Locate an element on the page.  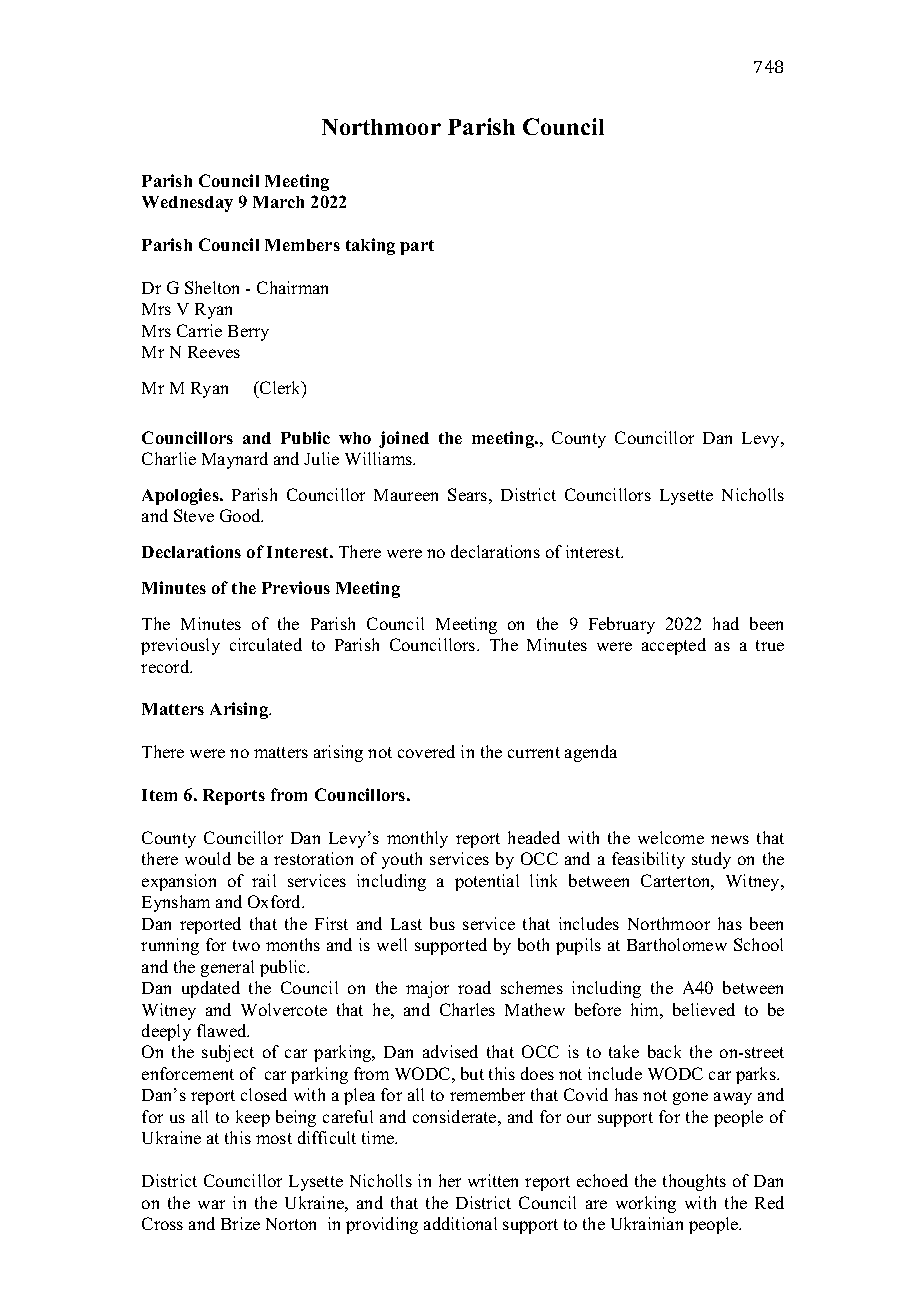
would is located at coordinates (208, 858).
